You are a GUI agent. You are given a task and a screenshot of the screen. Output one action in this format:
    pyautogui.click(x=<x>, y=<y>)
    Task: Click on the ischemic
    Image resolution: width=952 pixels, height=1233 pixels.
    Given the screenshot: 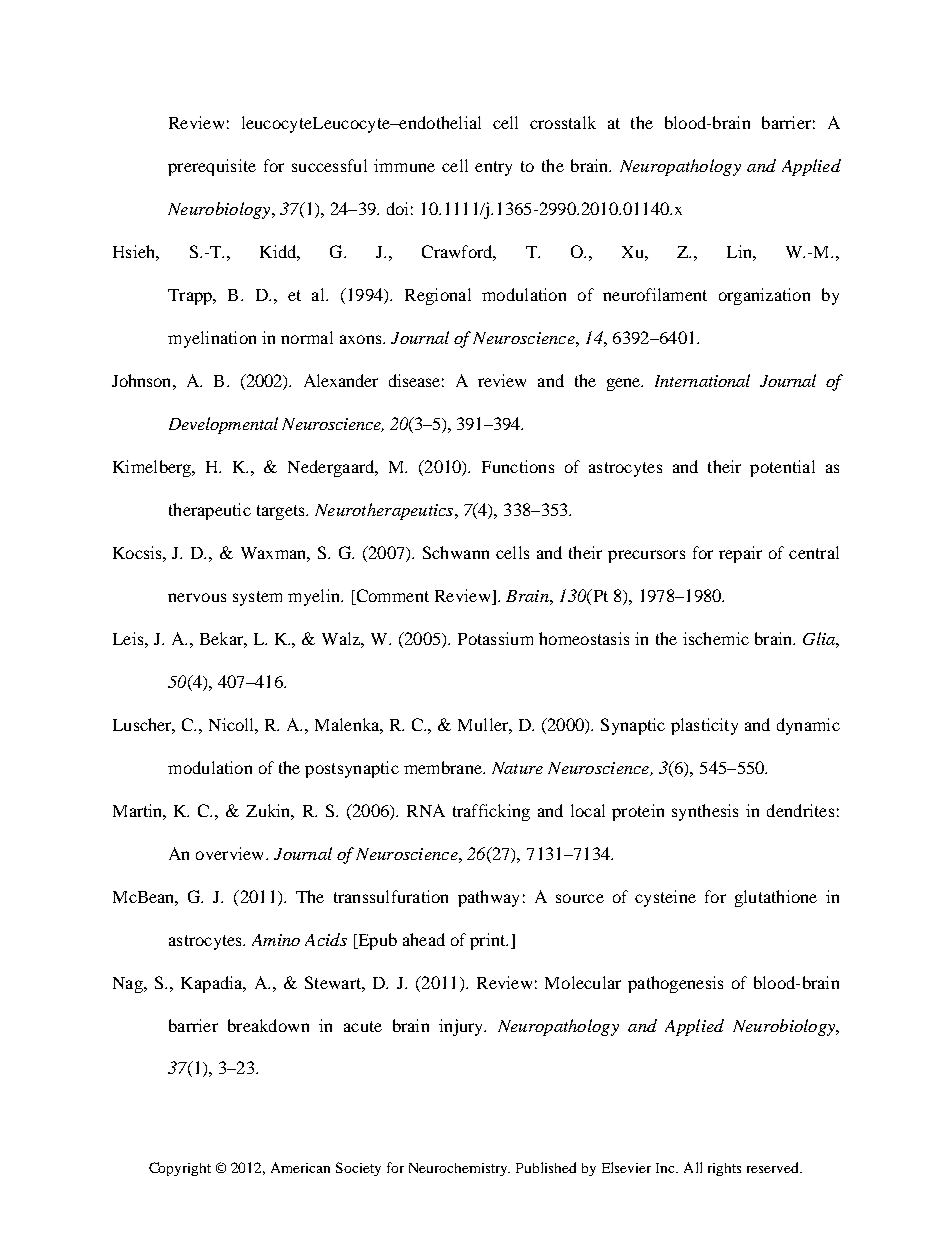 What is the action you would take?
    pyautogui.click(x=716, y=638)
